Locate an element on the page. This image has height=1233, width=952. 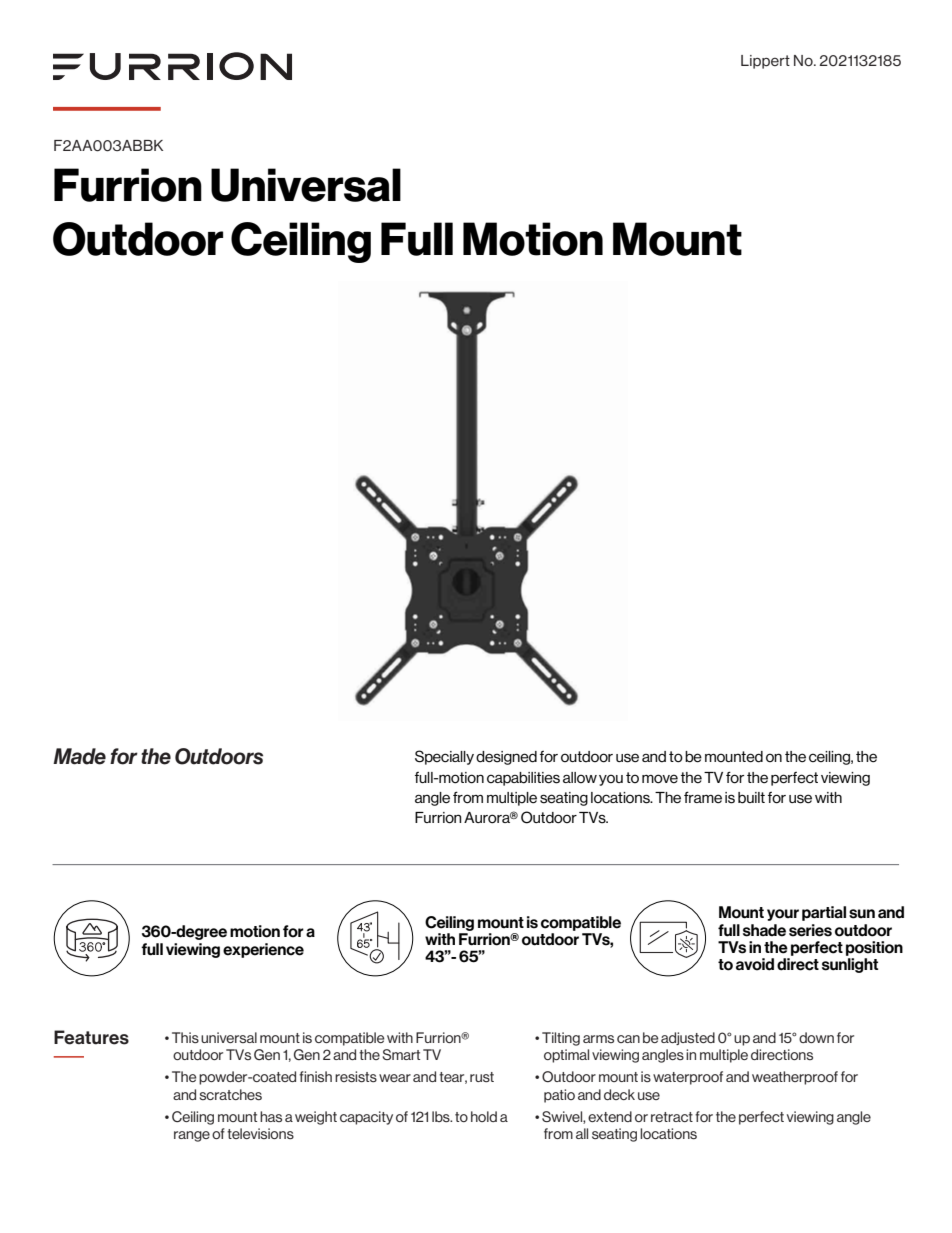
frame is located at coordinates (703, 797).
